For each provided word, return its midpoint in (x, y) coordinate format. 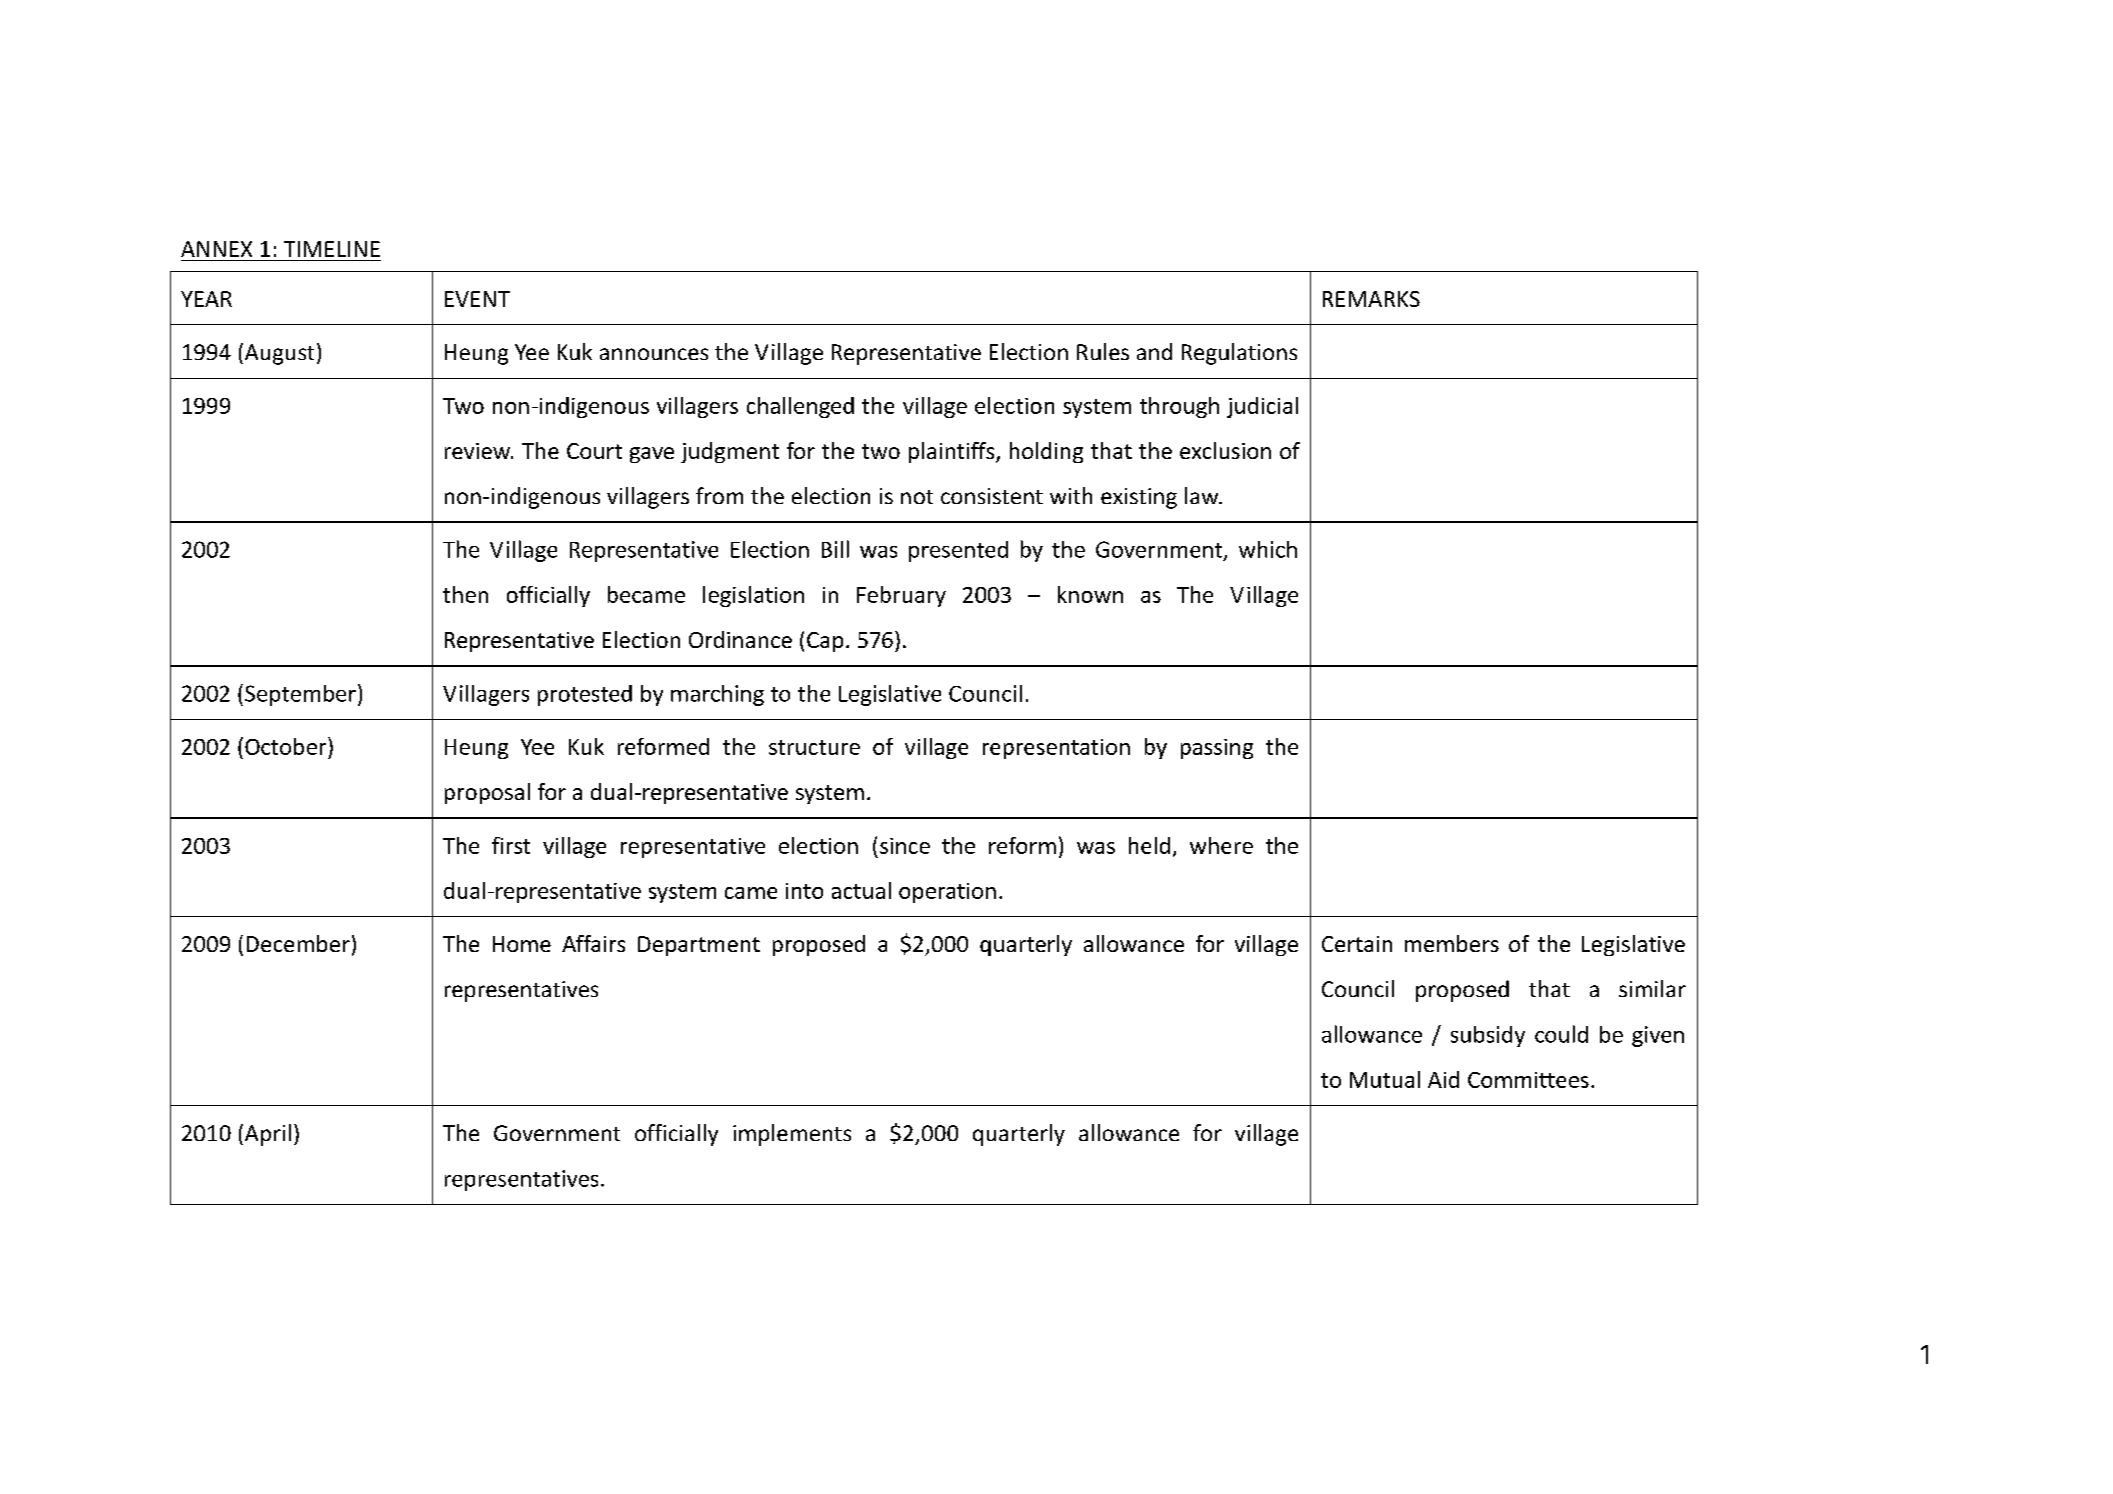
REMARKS (1371, 299)
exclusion (1225, 450)
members (1452, 943)
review (478, 451)
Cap (825, 642)
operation (947, 893)
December (298, 943)
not (917, 497)
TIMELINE (332, 249)
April (266, 1135)
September (300, 695)
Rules (1103, 351)
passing (1217, 749)
